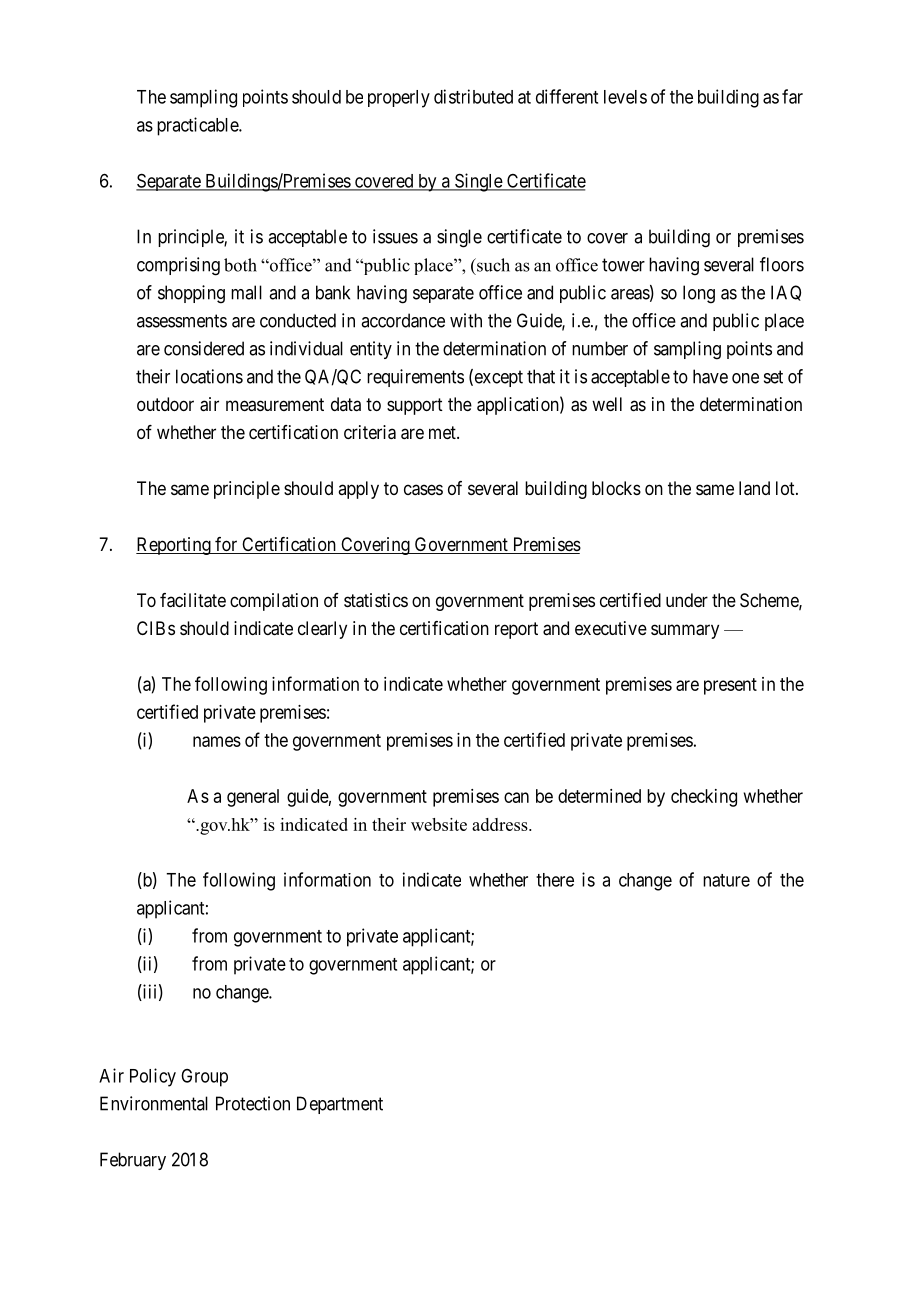 The width and height of the page is (924, 1308). I want to click on distributed, so click(473, 96).
